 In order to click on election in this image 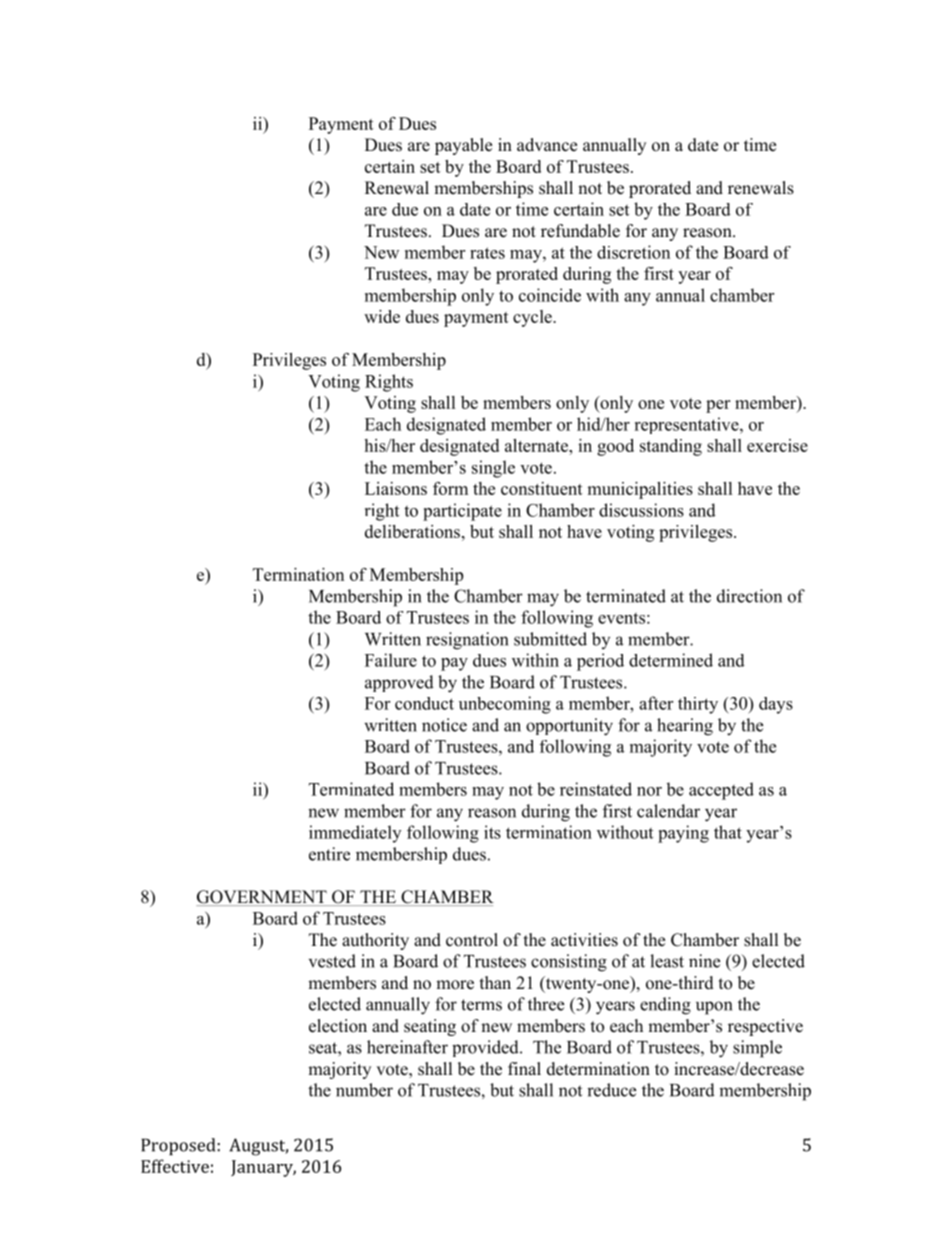, I will do `click(338, 1026)`.
